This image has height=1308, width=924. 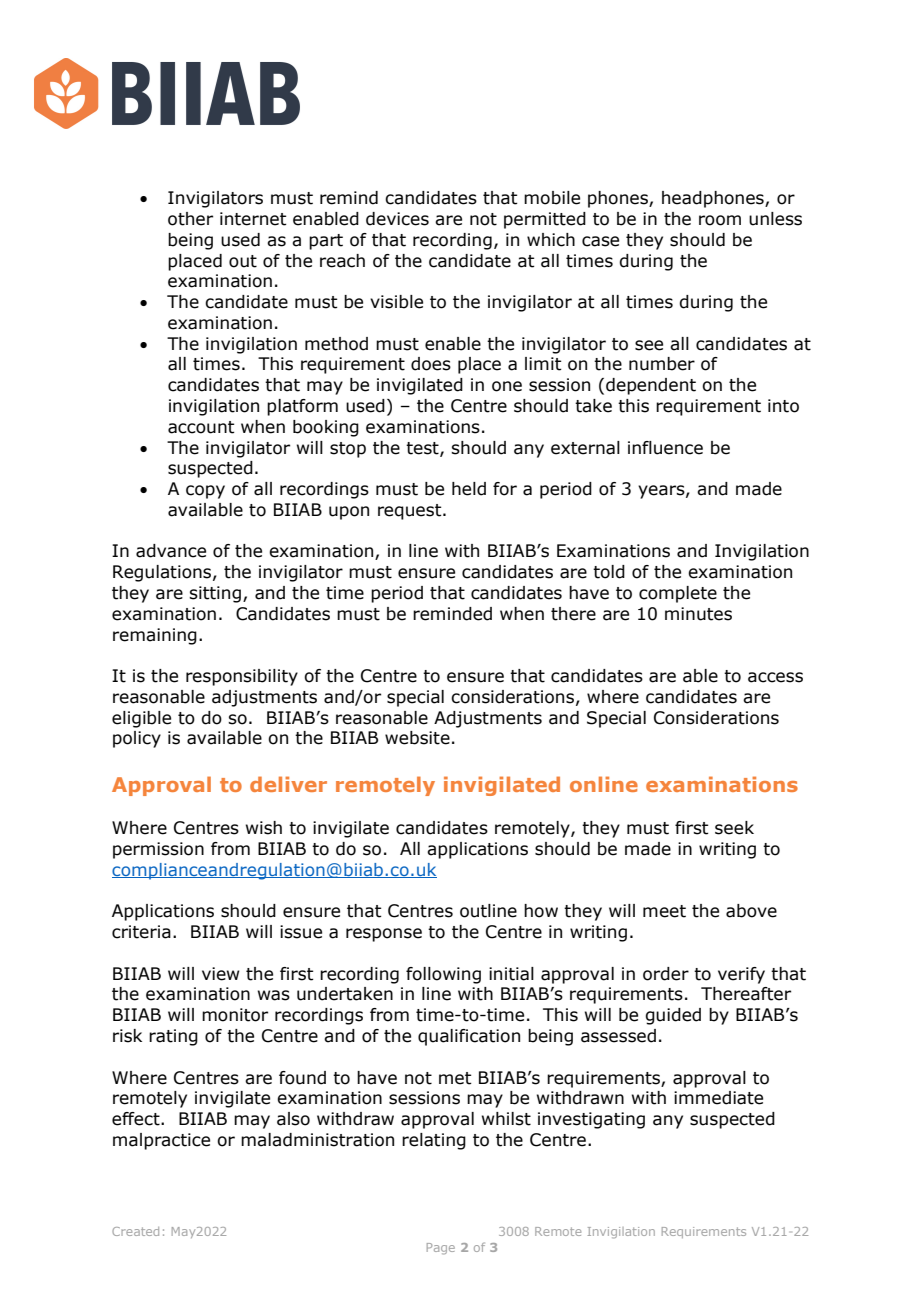 I want to click on permission, so click(x=158, y=850).
